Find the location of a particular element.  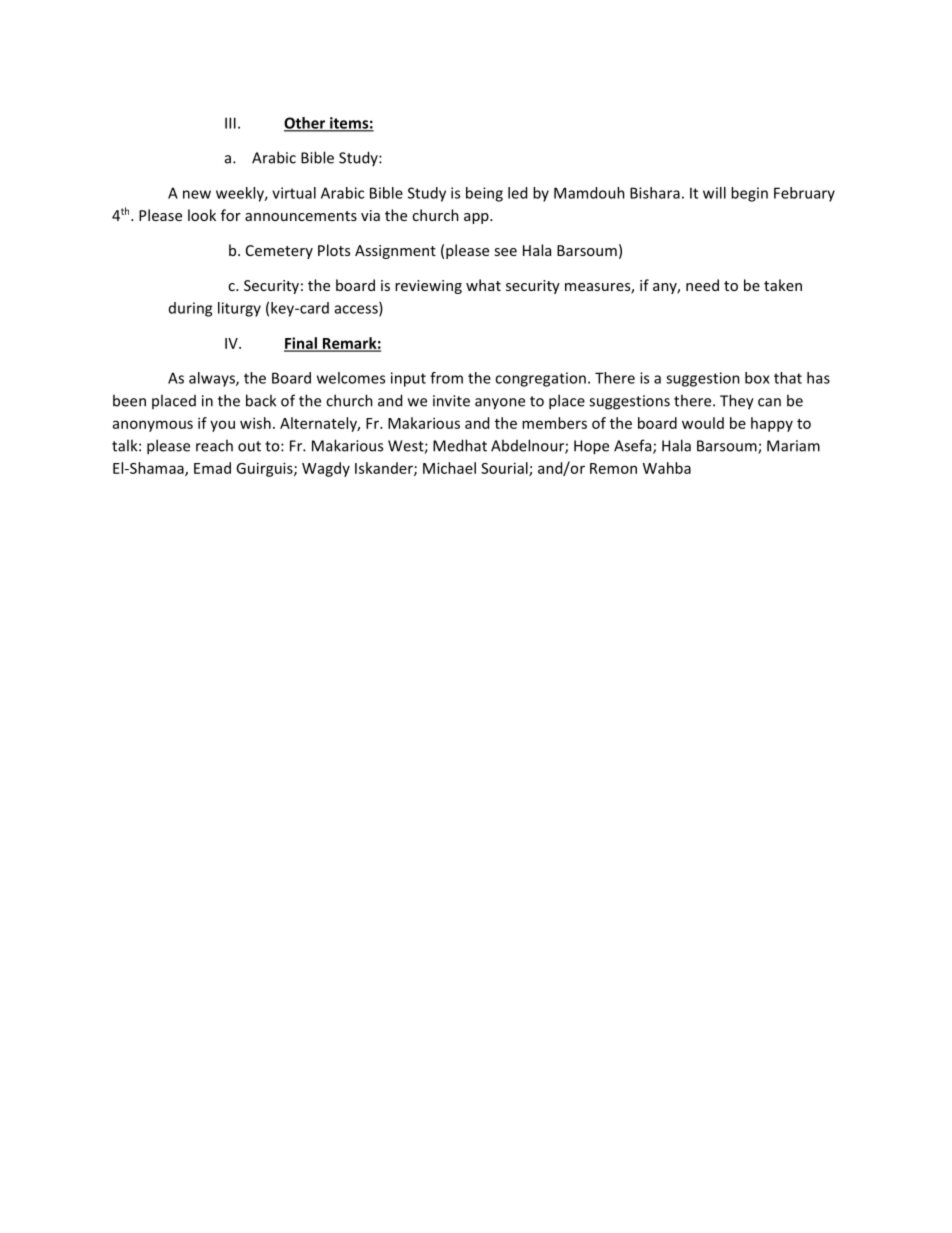

look is located at coordinates (202, 215).
